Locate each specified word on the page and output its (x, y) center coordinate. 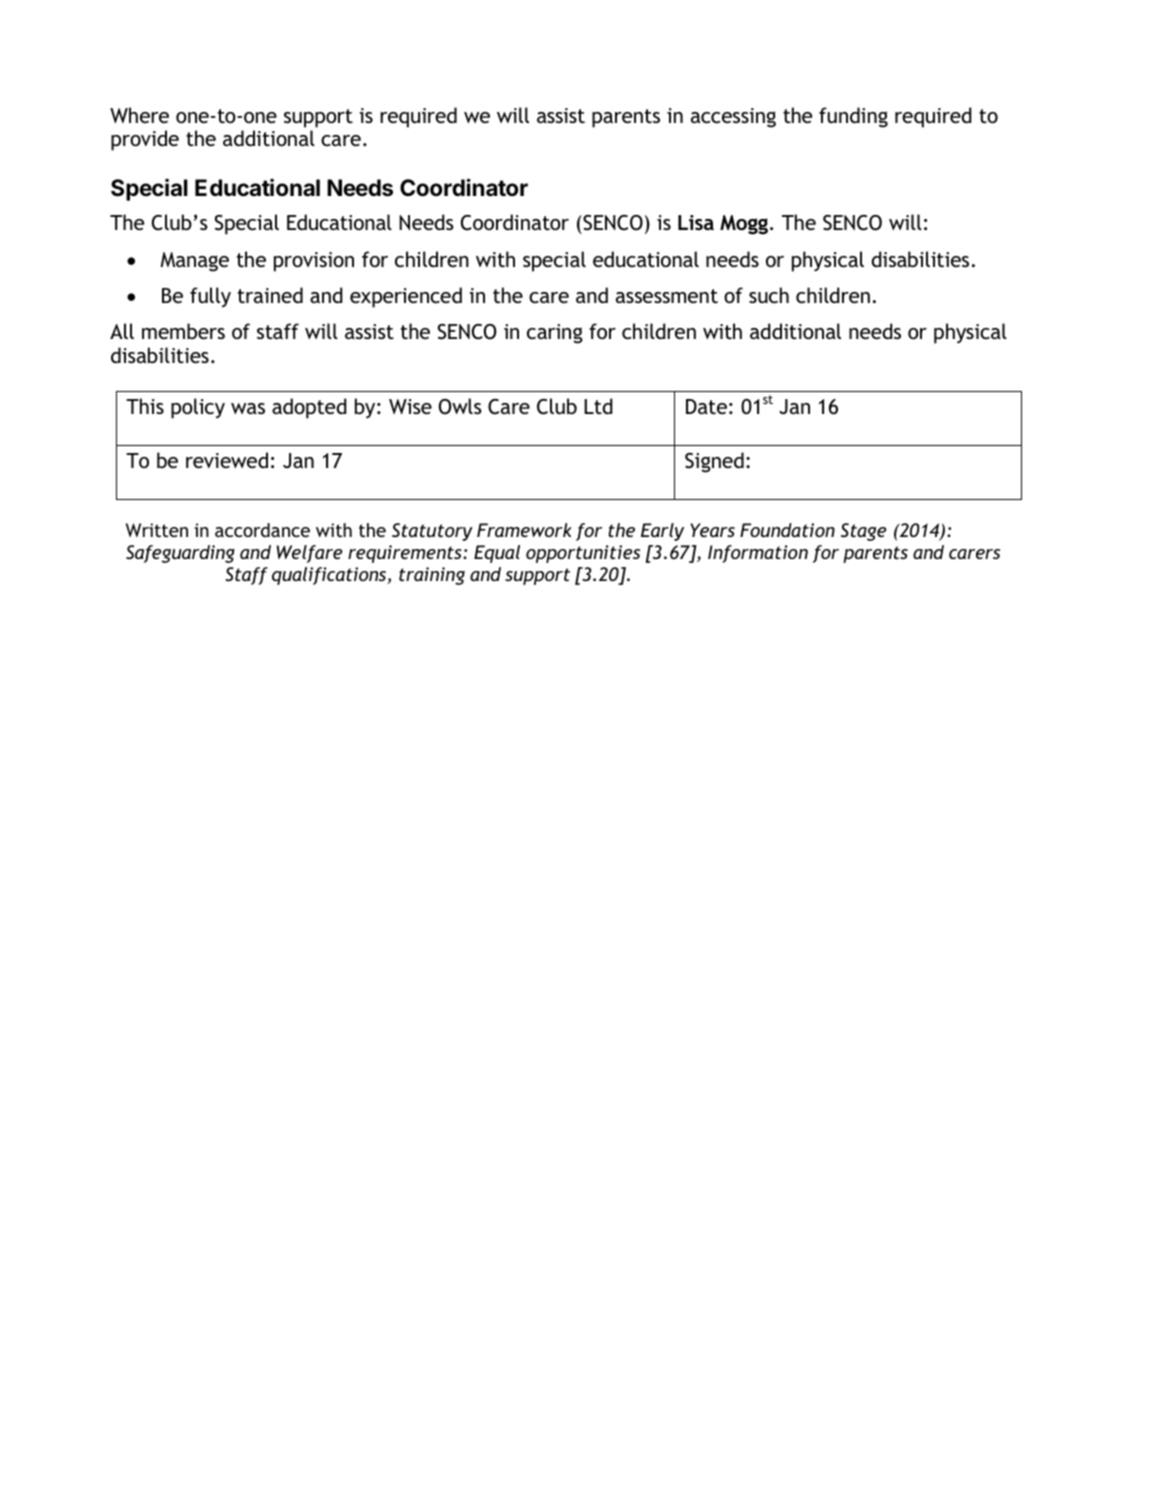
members (183, 331)
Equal (497, 554)
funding (853, 117)
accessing (733, 118)
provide (145, 140)
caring (555, 334)
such (769, 295)
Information (758, 554)
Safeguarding (180, 554)
